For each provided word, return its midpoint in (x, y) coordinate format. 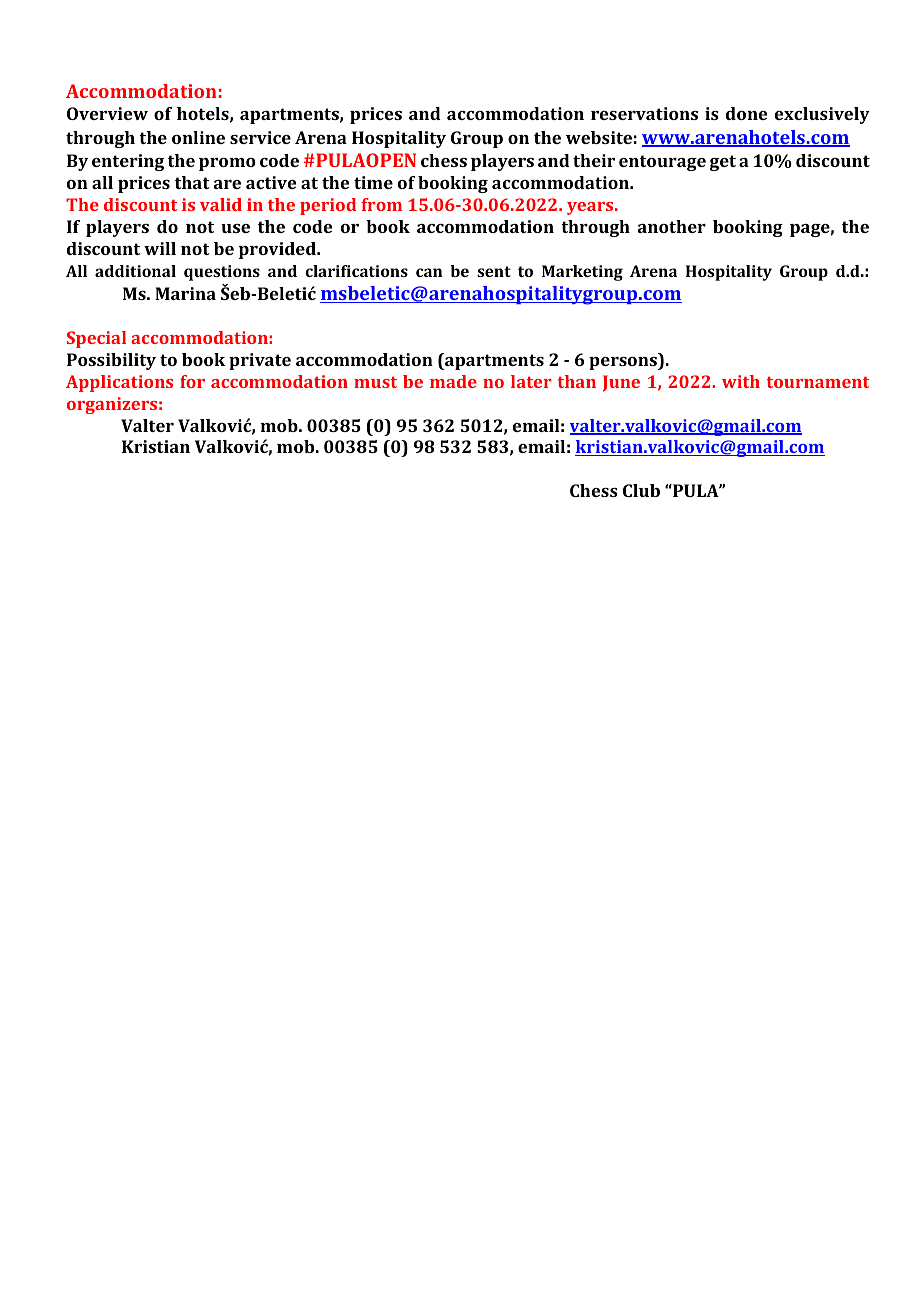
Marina (185, 293)
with (741, 381)
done (746, 113)
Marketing (582, 273)
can (429, 272)
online (198, 137)
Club (641, 490)
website (599, 137)
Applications (119, 383)
